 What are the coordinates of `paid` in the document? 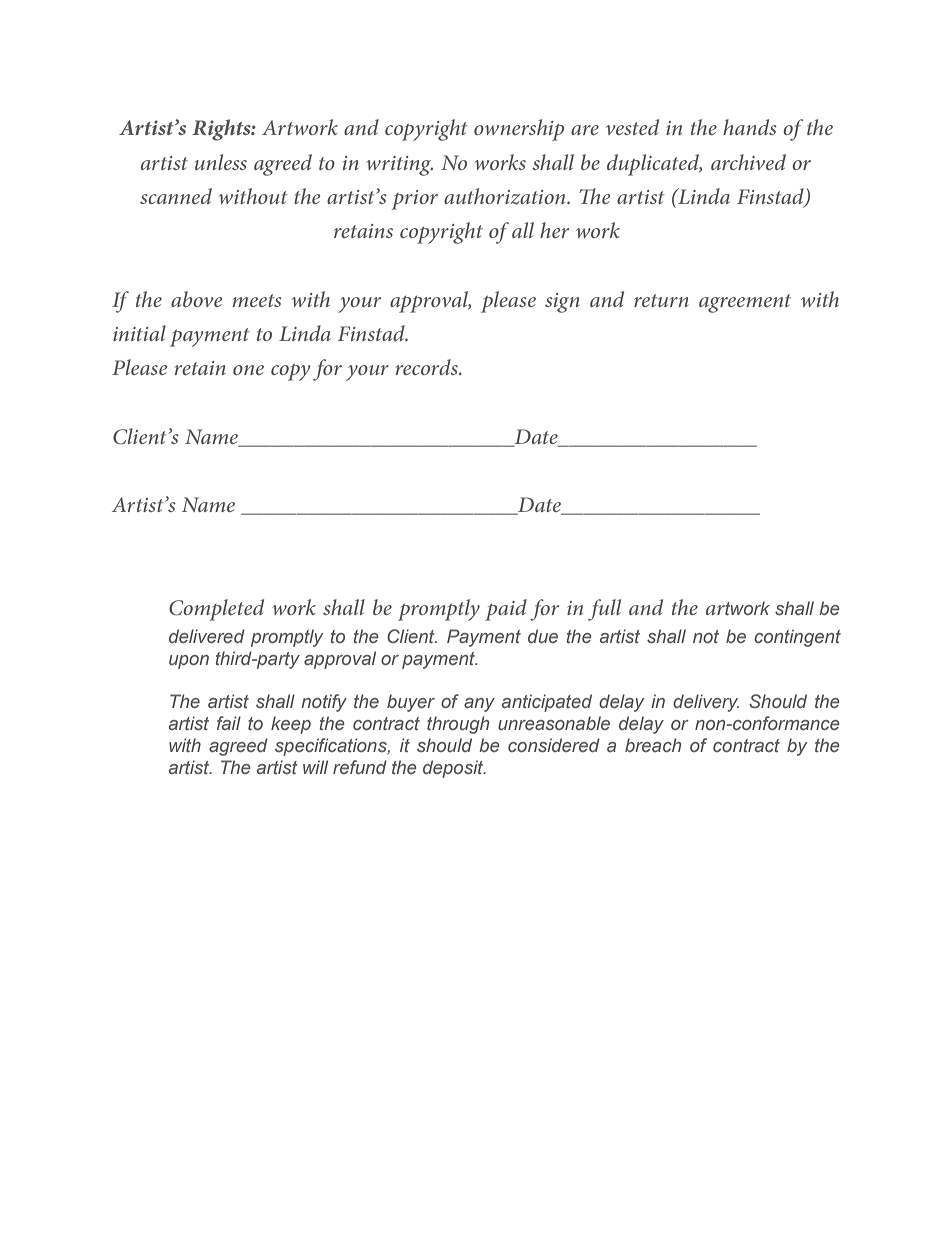 It's located at (506, 610).
